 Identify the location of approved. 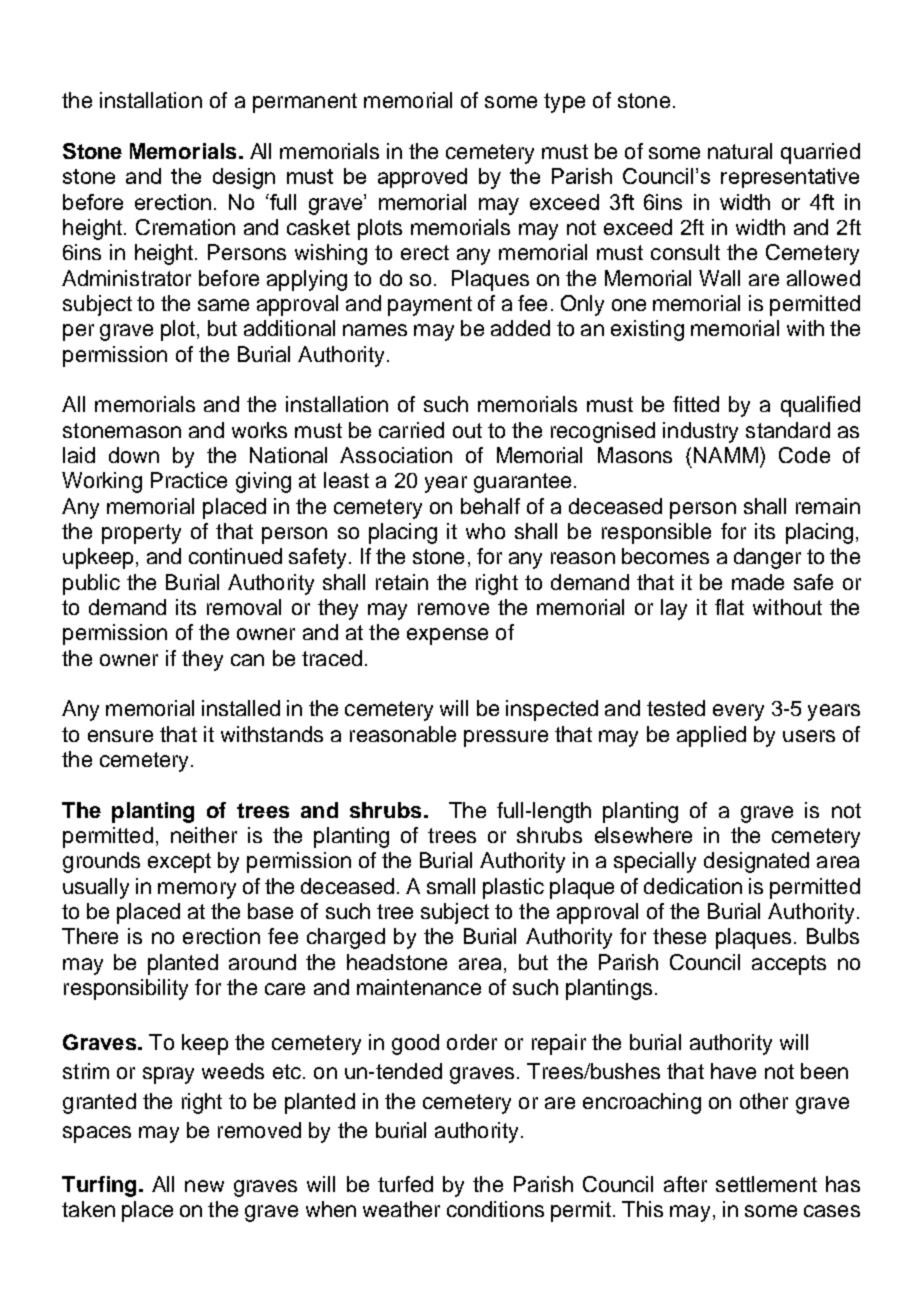
(422, 178).
